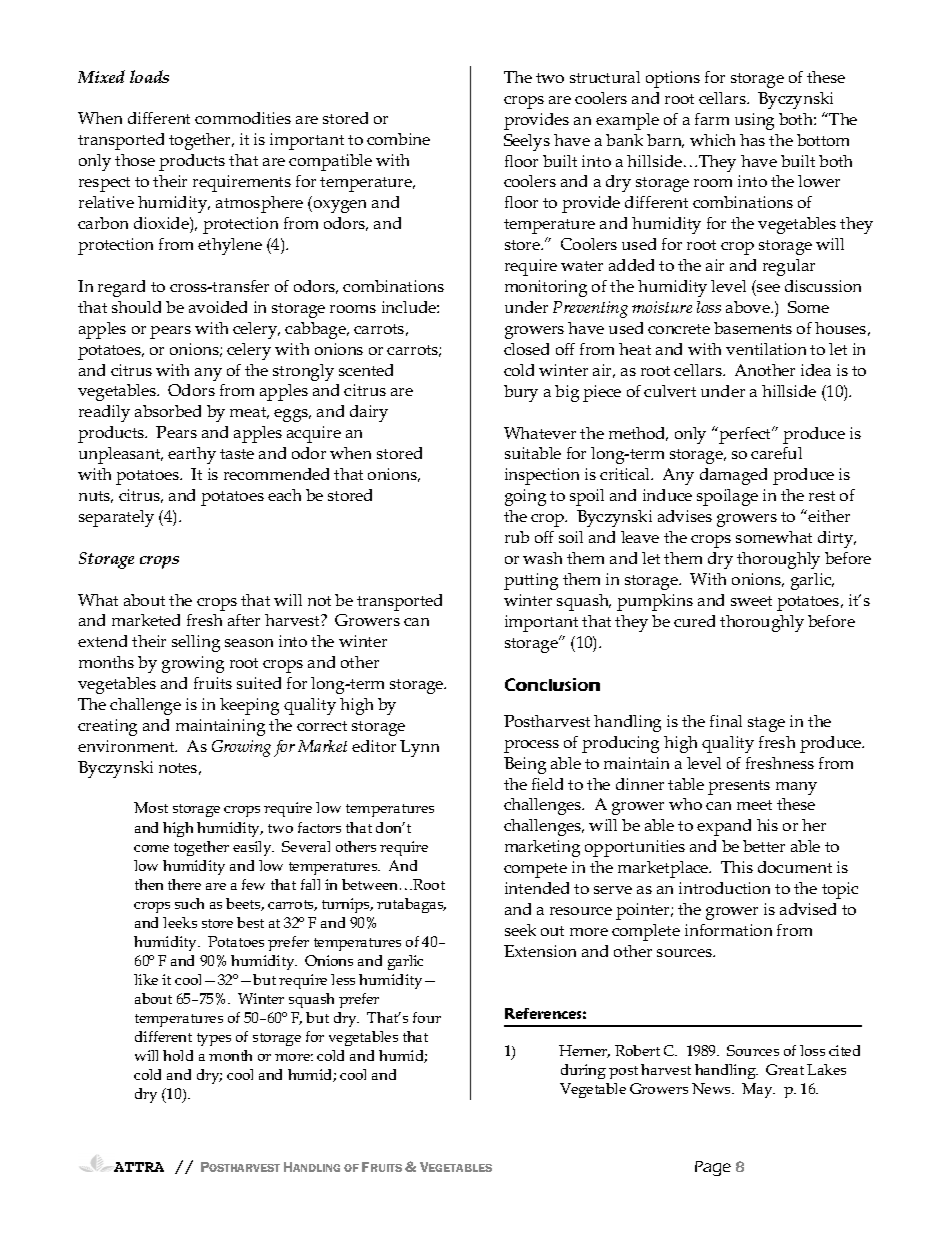 The width and height of the screenshot is (952, 1233). Describe the element at coordinates (531, 581) in the screenshot. I see `putting` at that location.
